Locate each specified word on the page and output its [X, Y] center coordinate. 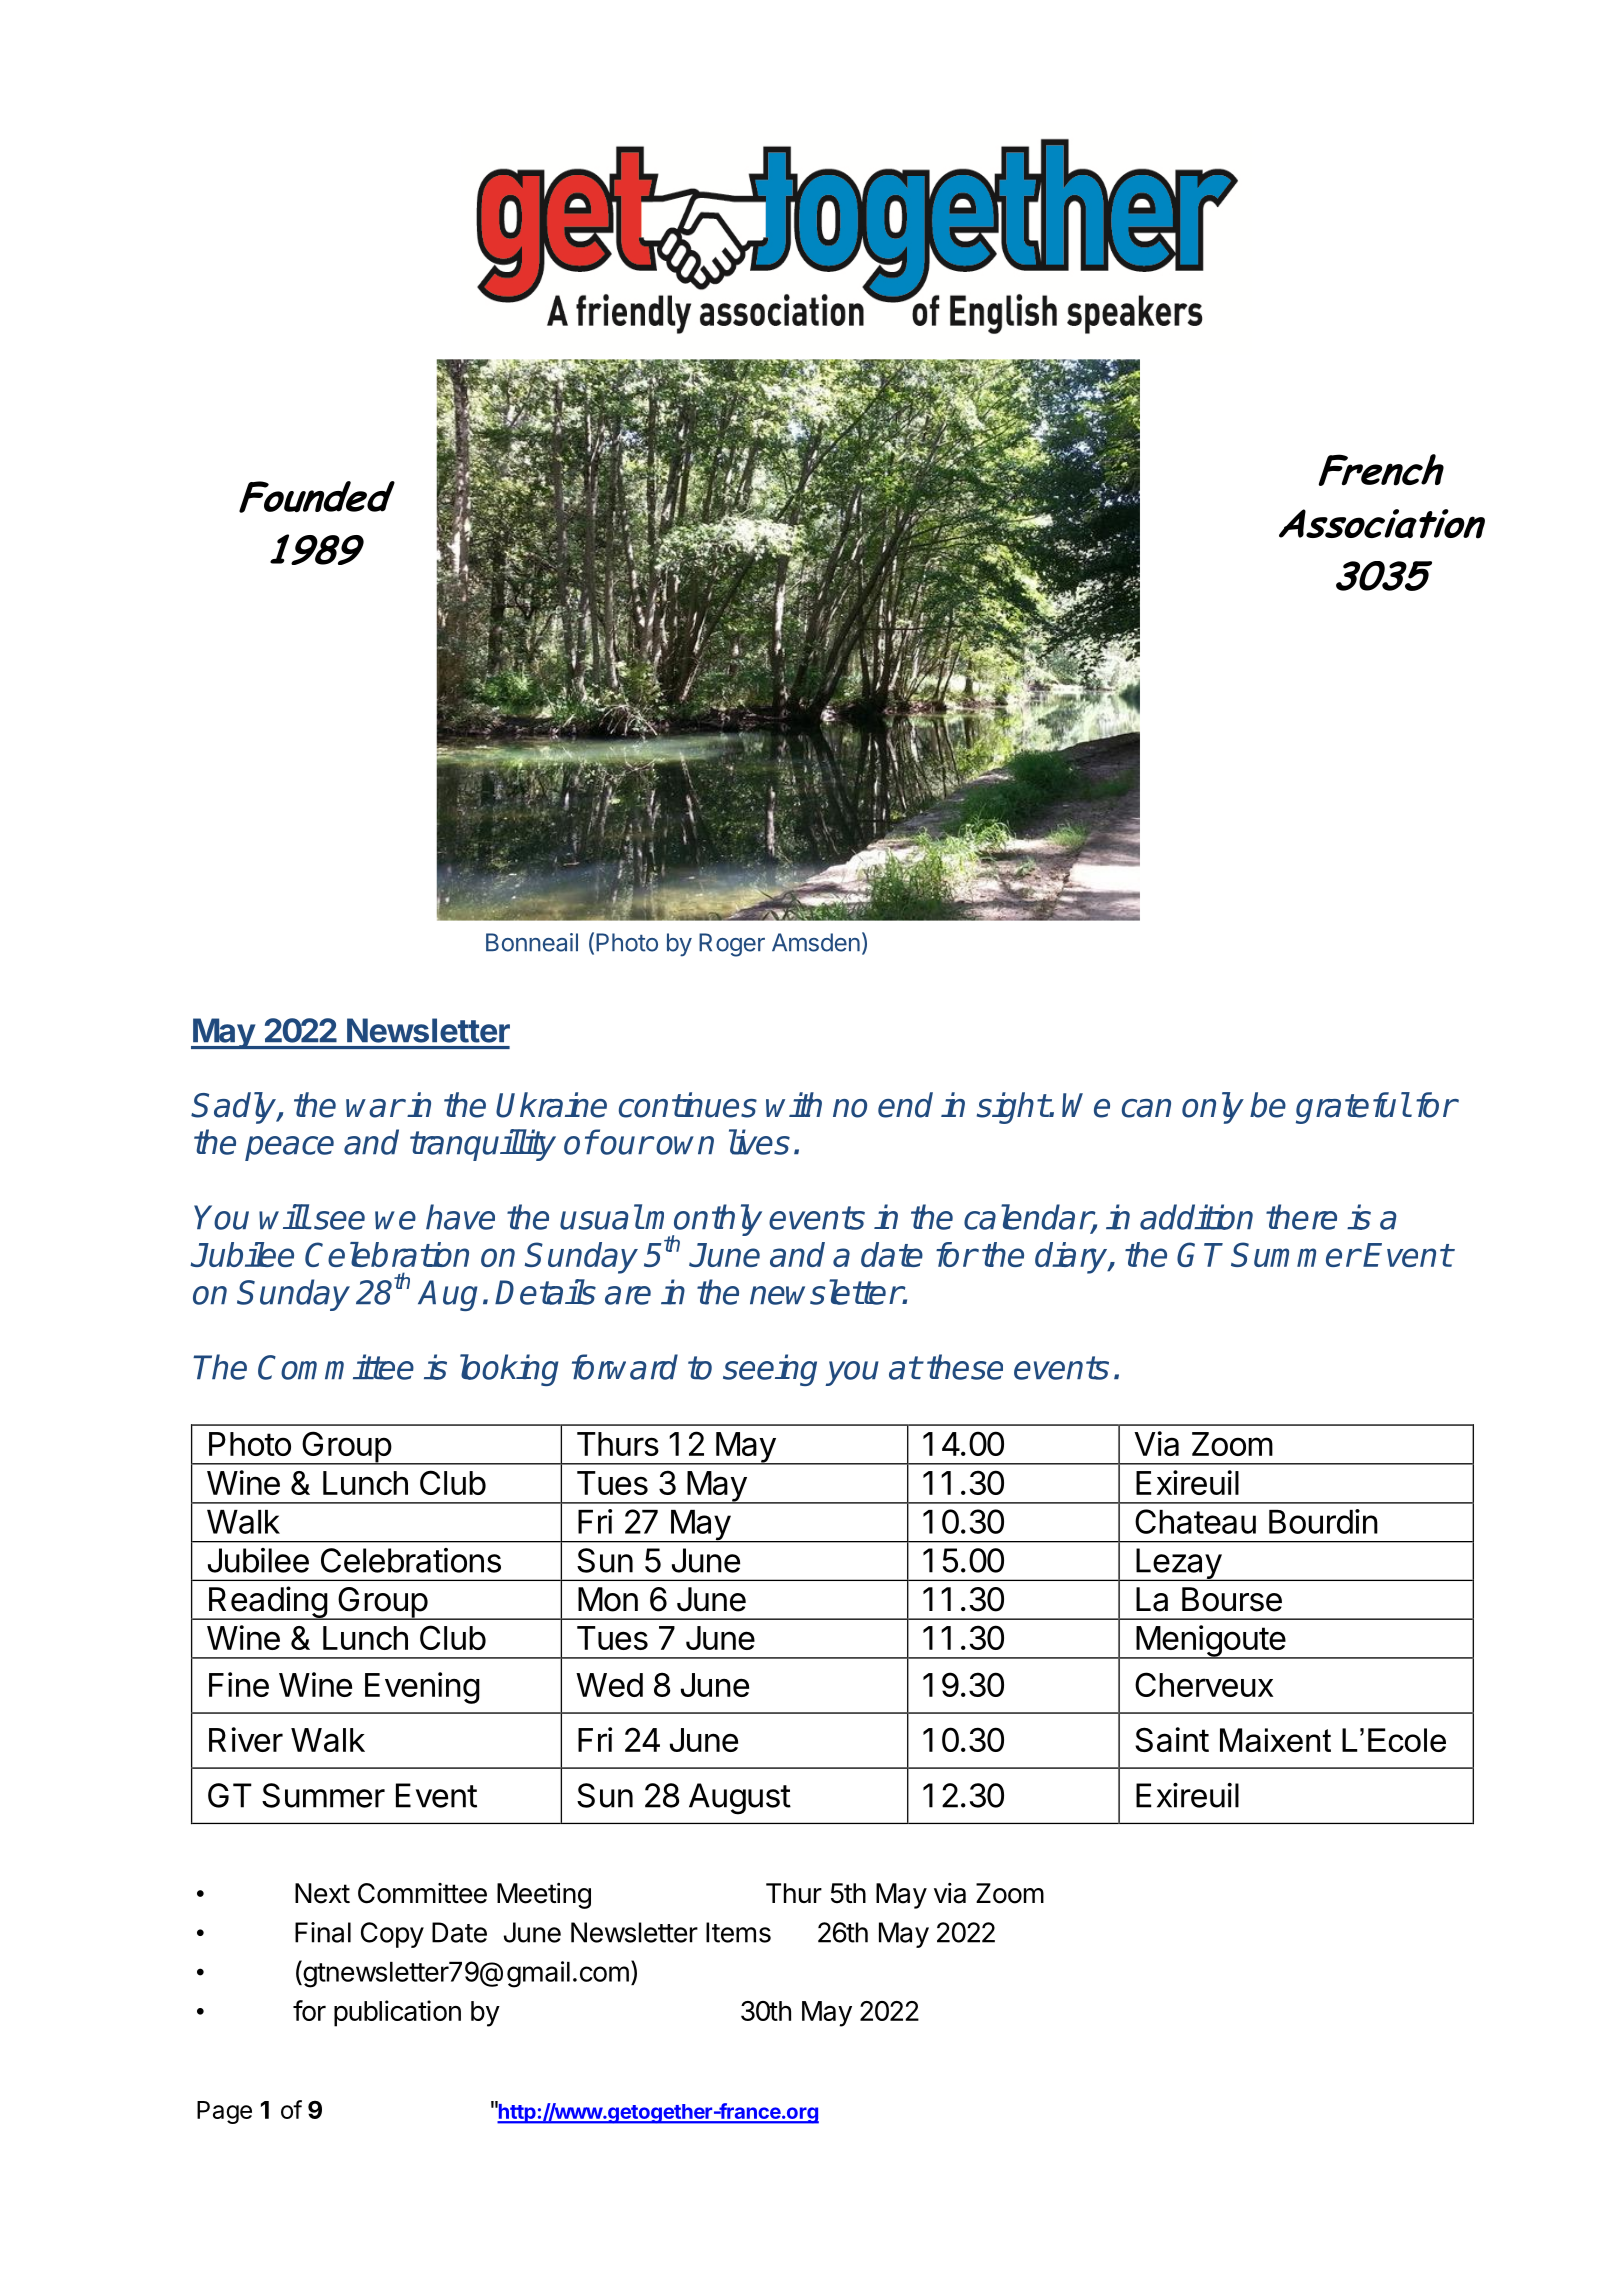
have [460, 1217]
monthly [703, 1221]
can [1146, 1108]
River [246, 1739]
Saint [1172, 1739]
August [740, 1799]
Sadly [234, 1108]
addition [1196, 1217]
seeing [770, 1370]
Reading [268, 1603]
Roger [732, 945]
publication [397, 2013]
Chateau [1195, 1521]
